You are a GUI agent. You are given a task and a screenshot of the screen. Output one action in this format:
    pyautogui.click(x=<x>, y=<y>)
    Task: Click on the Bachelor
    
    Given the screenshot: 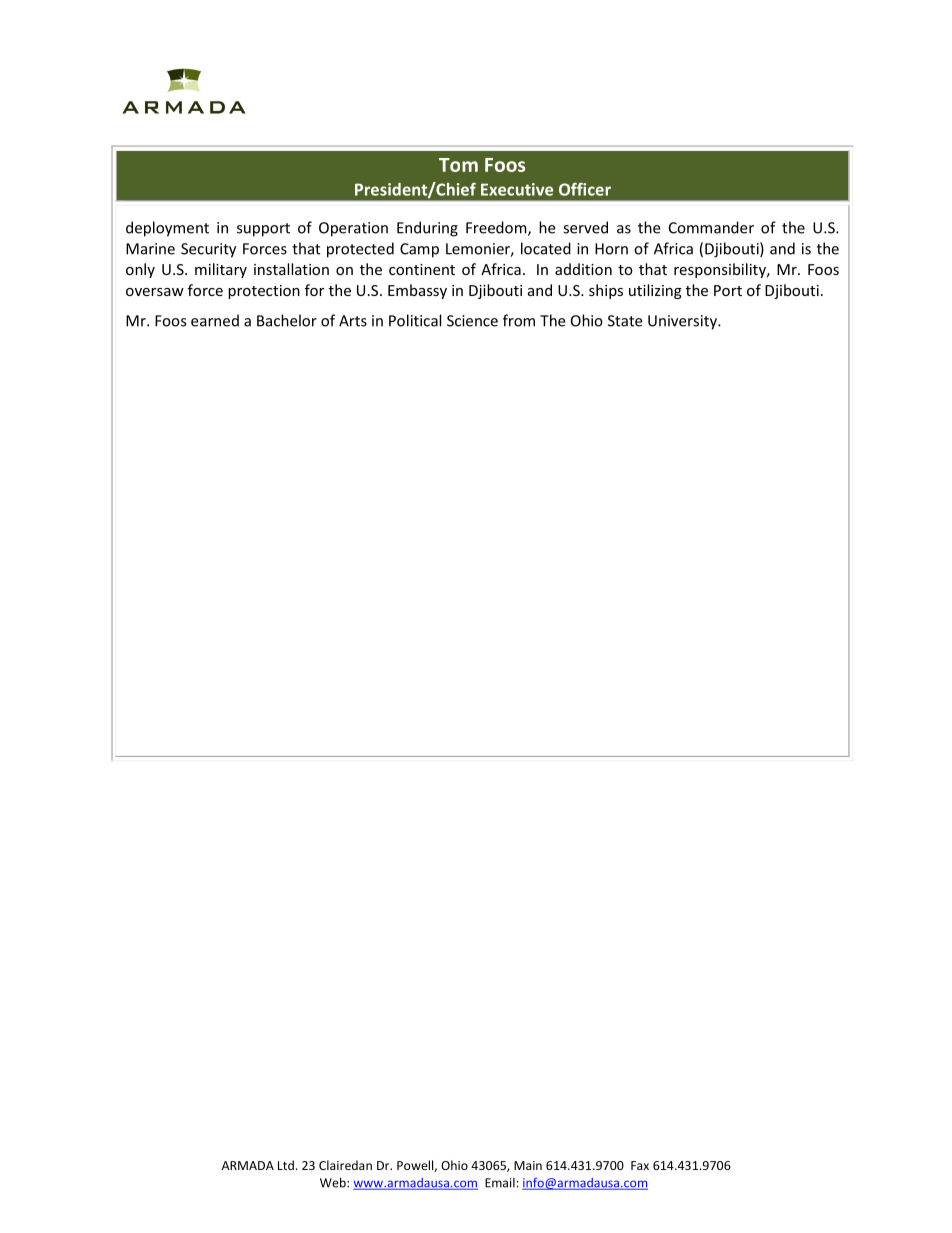 What is the action you would take?
    pyautogui.click(x=287, y=320)
